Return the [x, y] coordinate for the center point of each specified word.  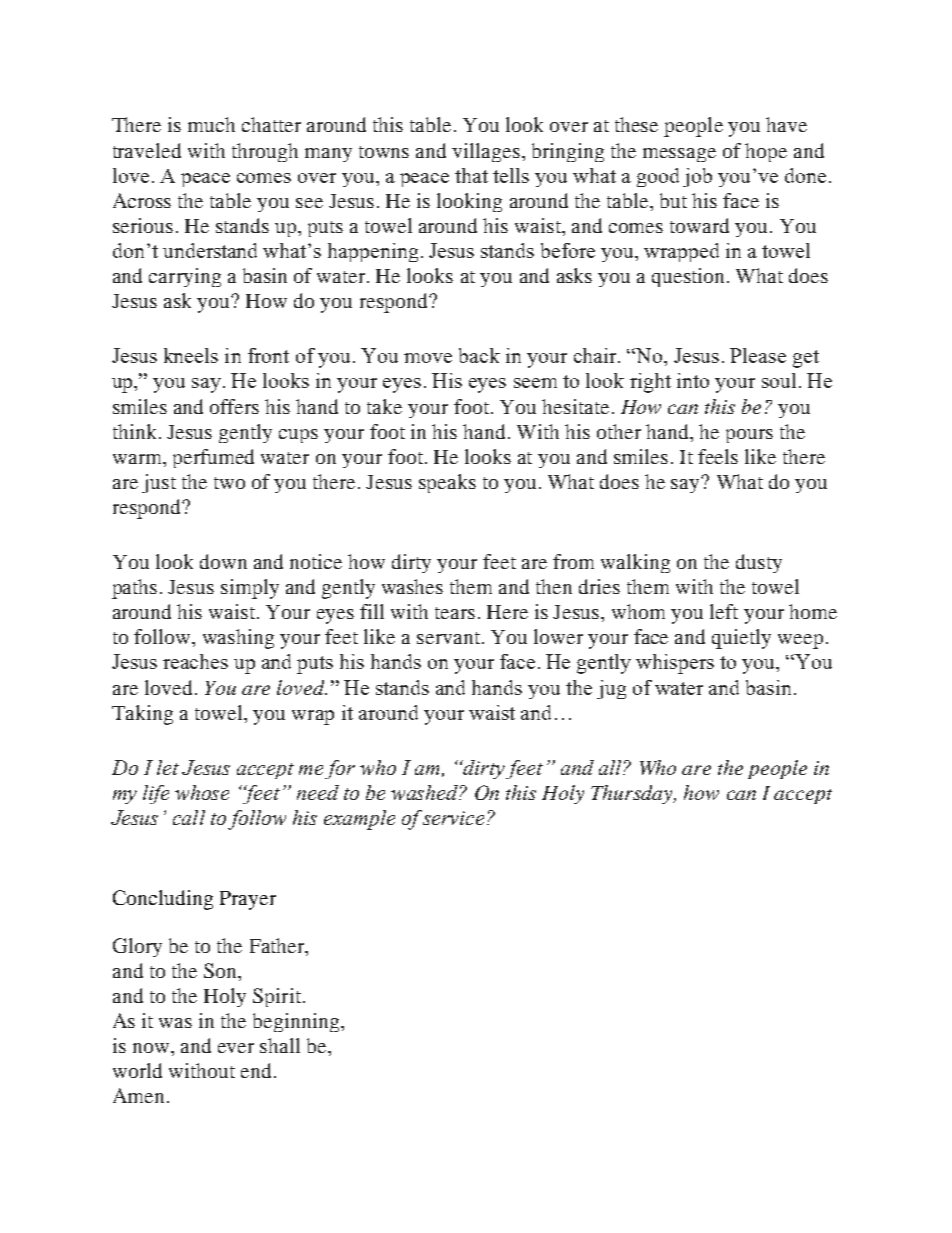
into [693, 380]
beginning [297, 1022]
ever [236, 1048]
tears [455, 613]
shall [280, 1045]
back [479, 355]
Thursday [633, 794]
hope [766, 152]
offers [234, 406]
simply [250, 589]
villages [486, 152]
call [189, 817]
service [453, 818]
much [211, 124]
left [724, 611]
